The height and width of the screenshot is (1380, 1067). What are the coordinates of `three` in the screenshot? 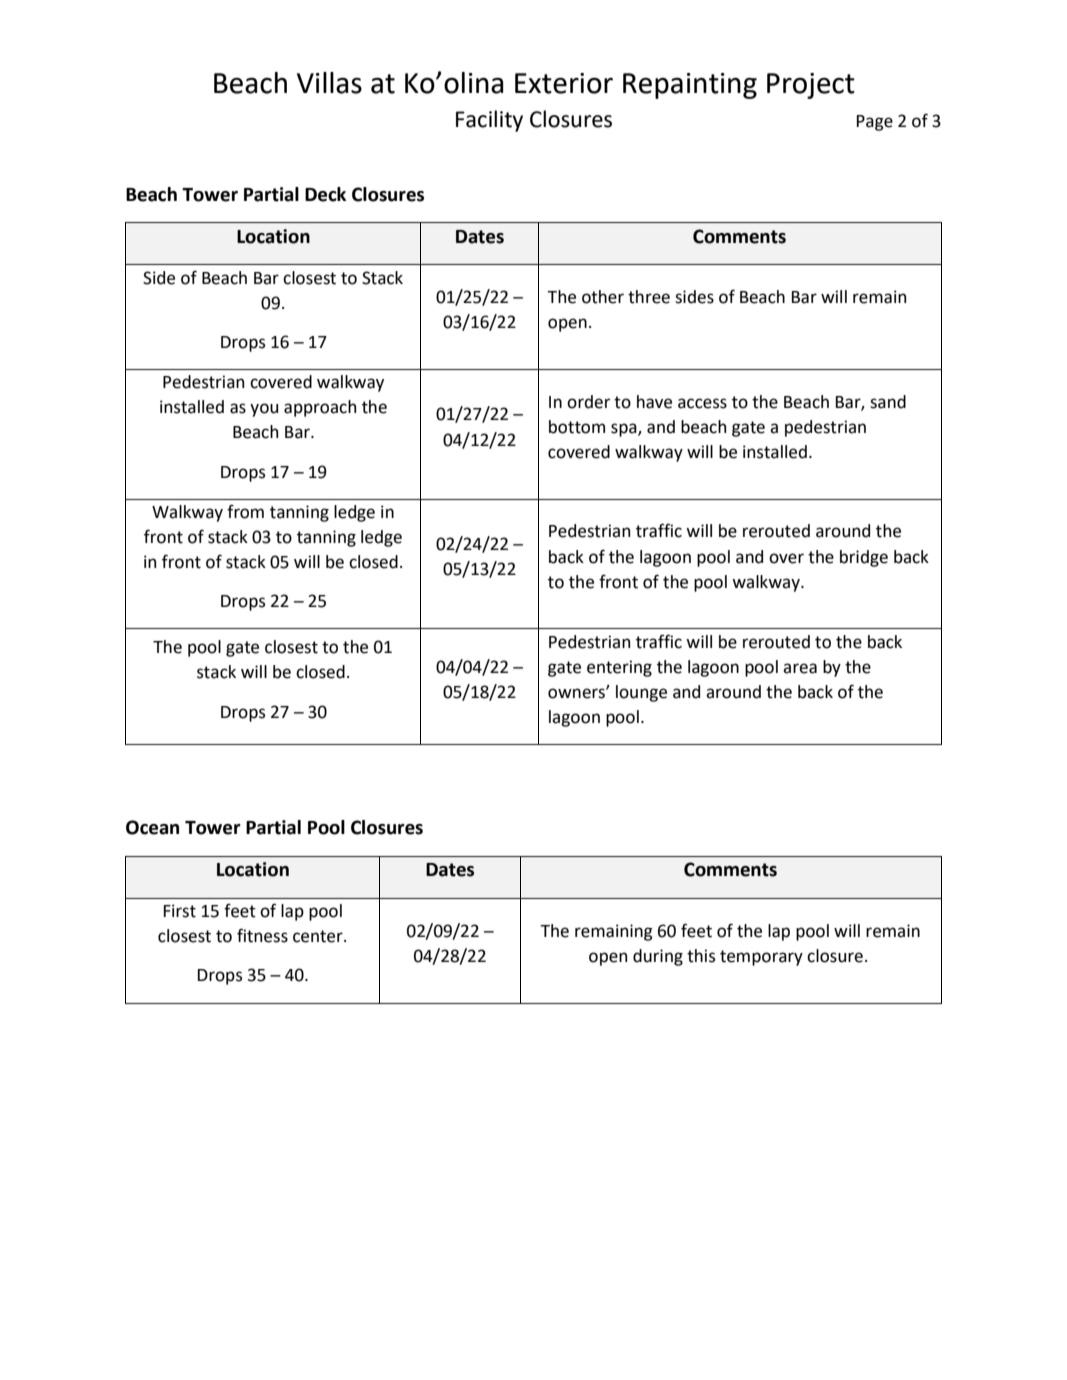 It's located at (649, 297).
